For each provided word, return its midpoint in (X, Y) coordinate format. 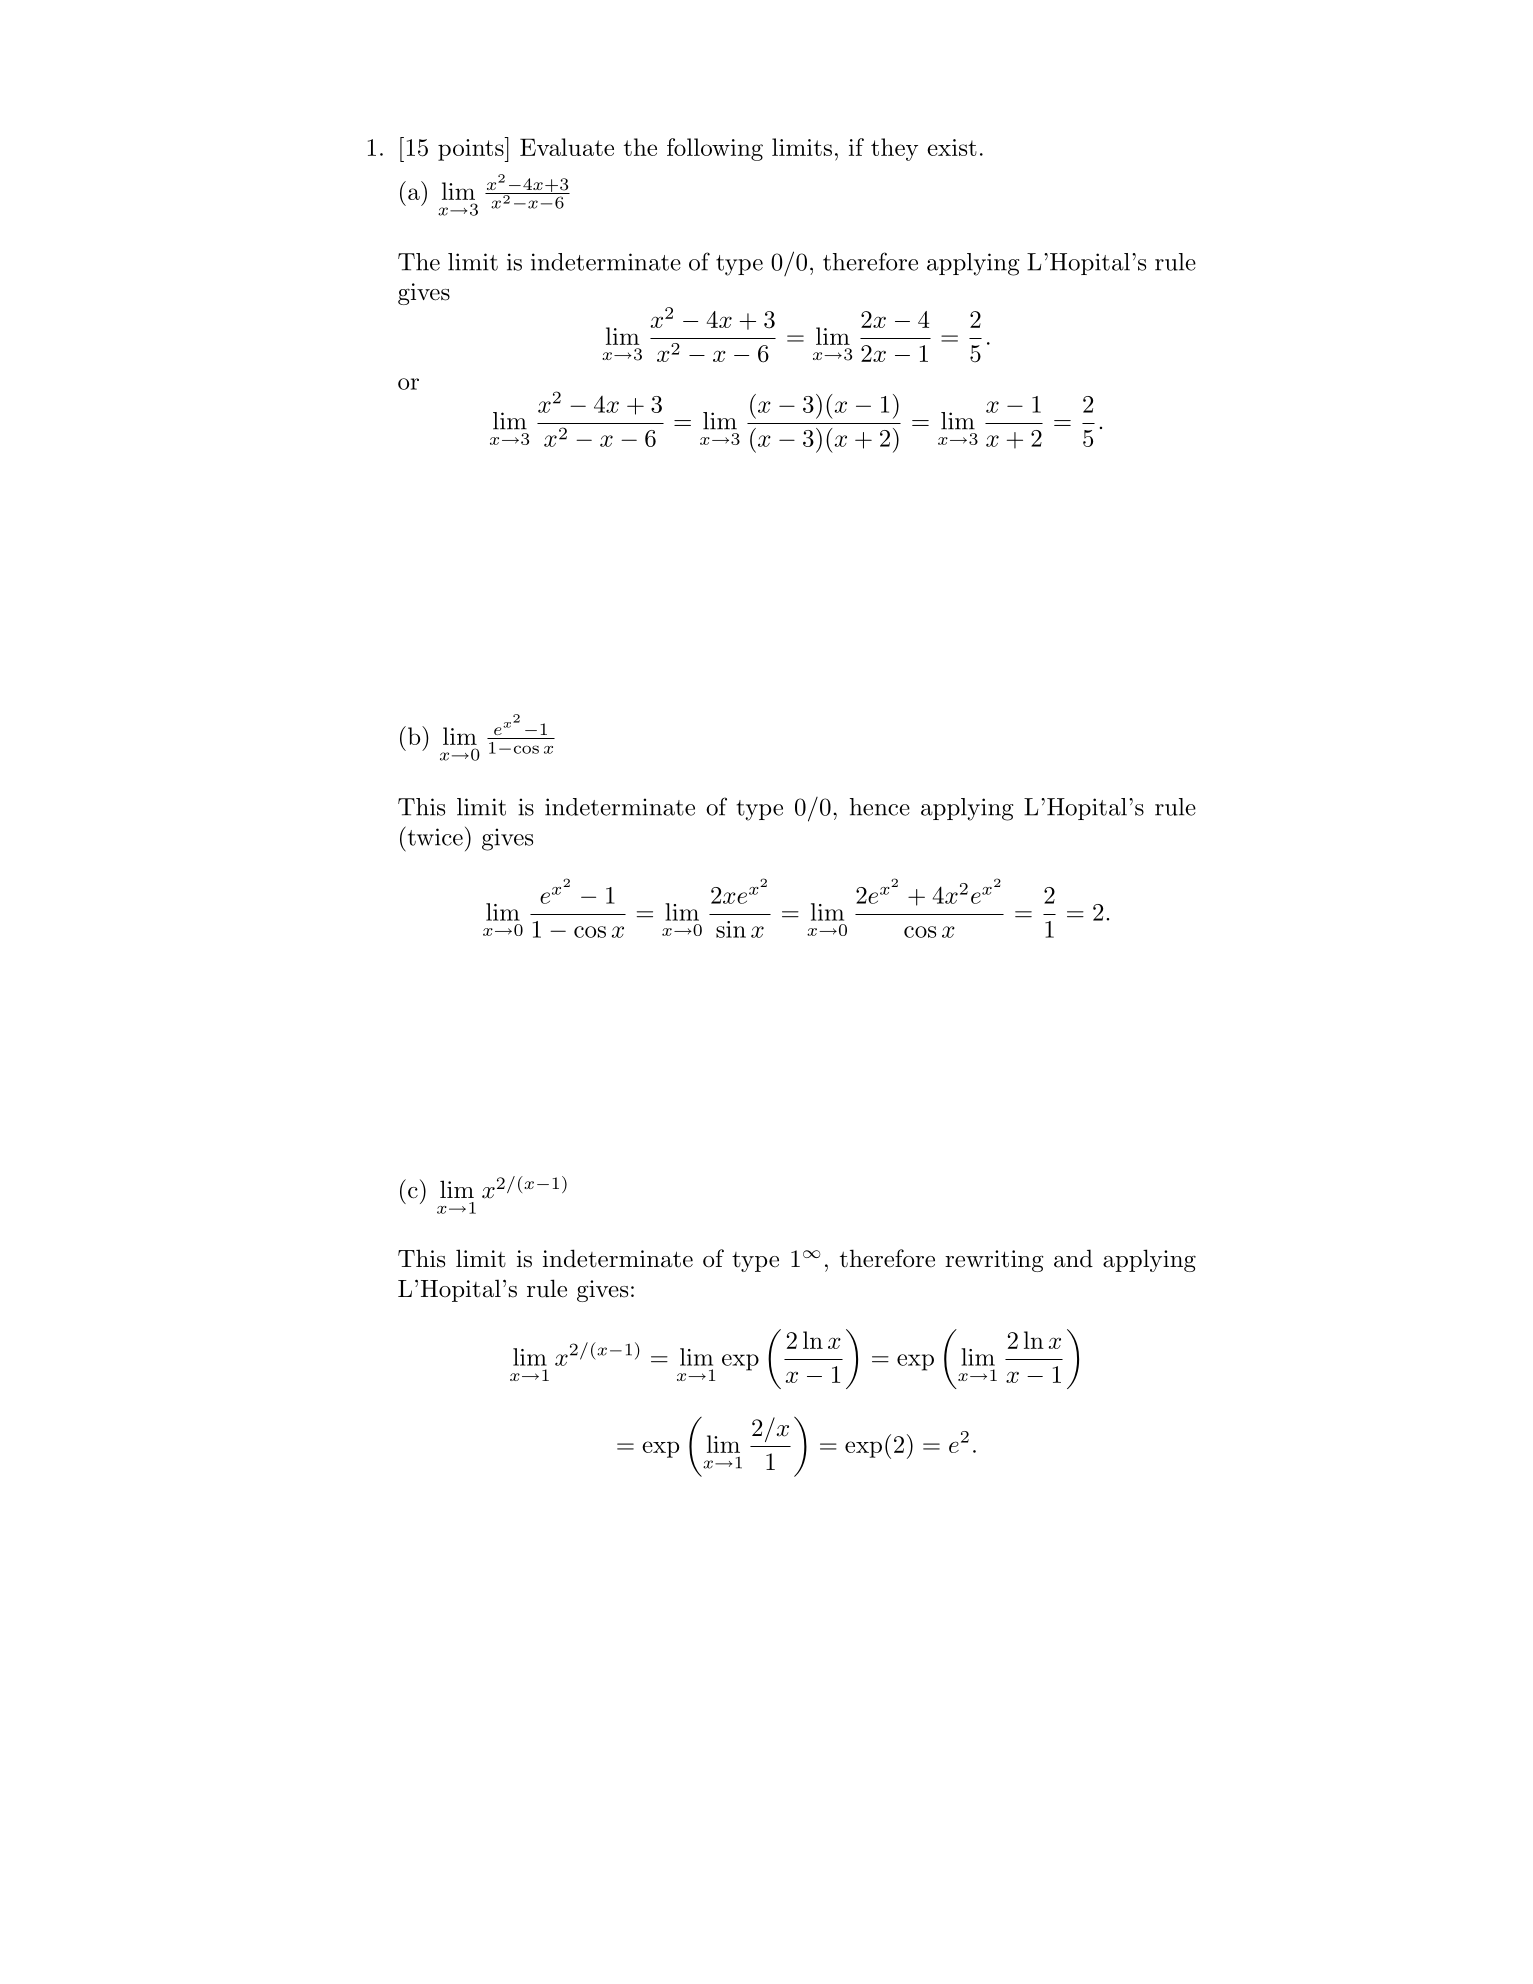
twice (434, 836)
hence (880, 807)
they (894, 149)
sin (731, 929)
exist (952, 147)
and (1073, 1258)
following (715, 149)
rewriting (994, 1261)
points (472, 149)
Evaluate (567, 147)
